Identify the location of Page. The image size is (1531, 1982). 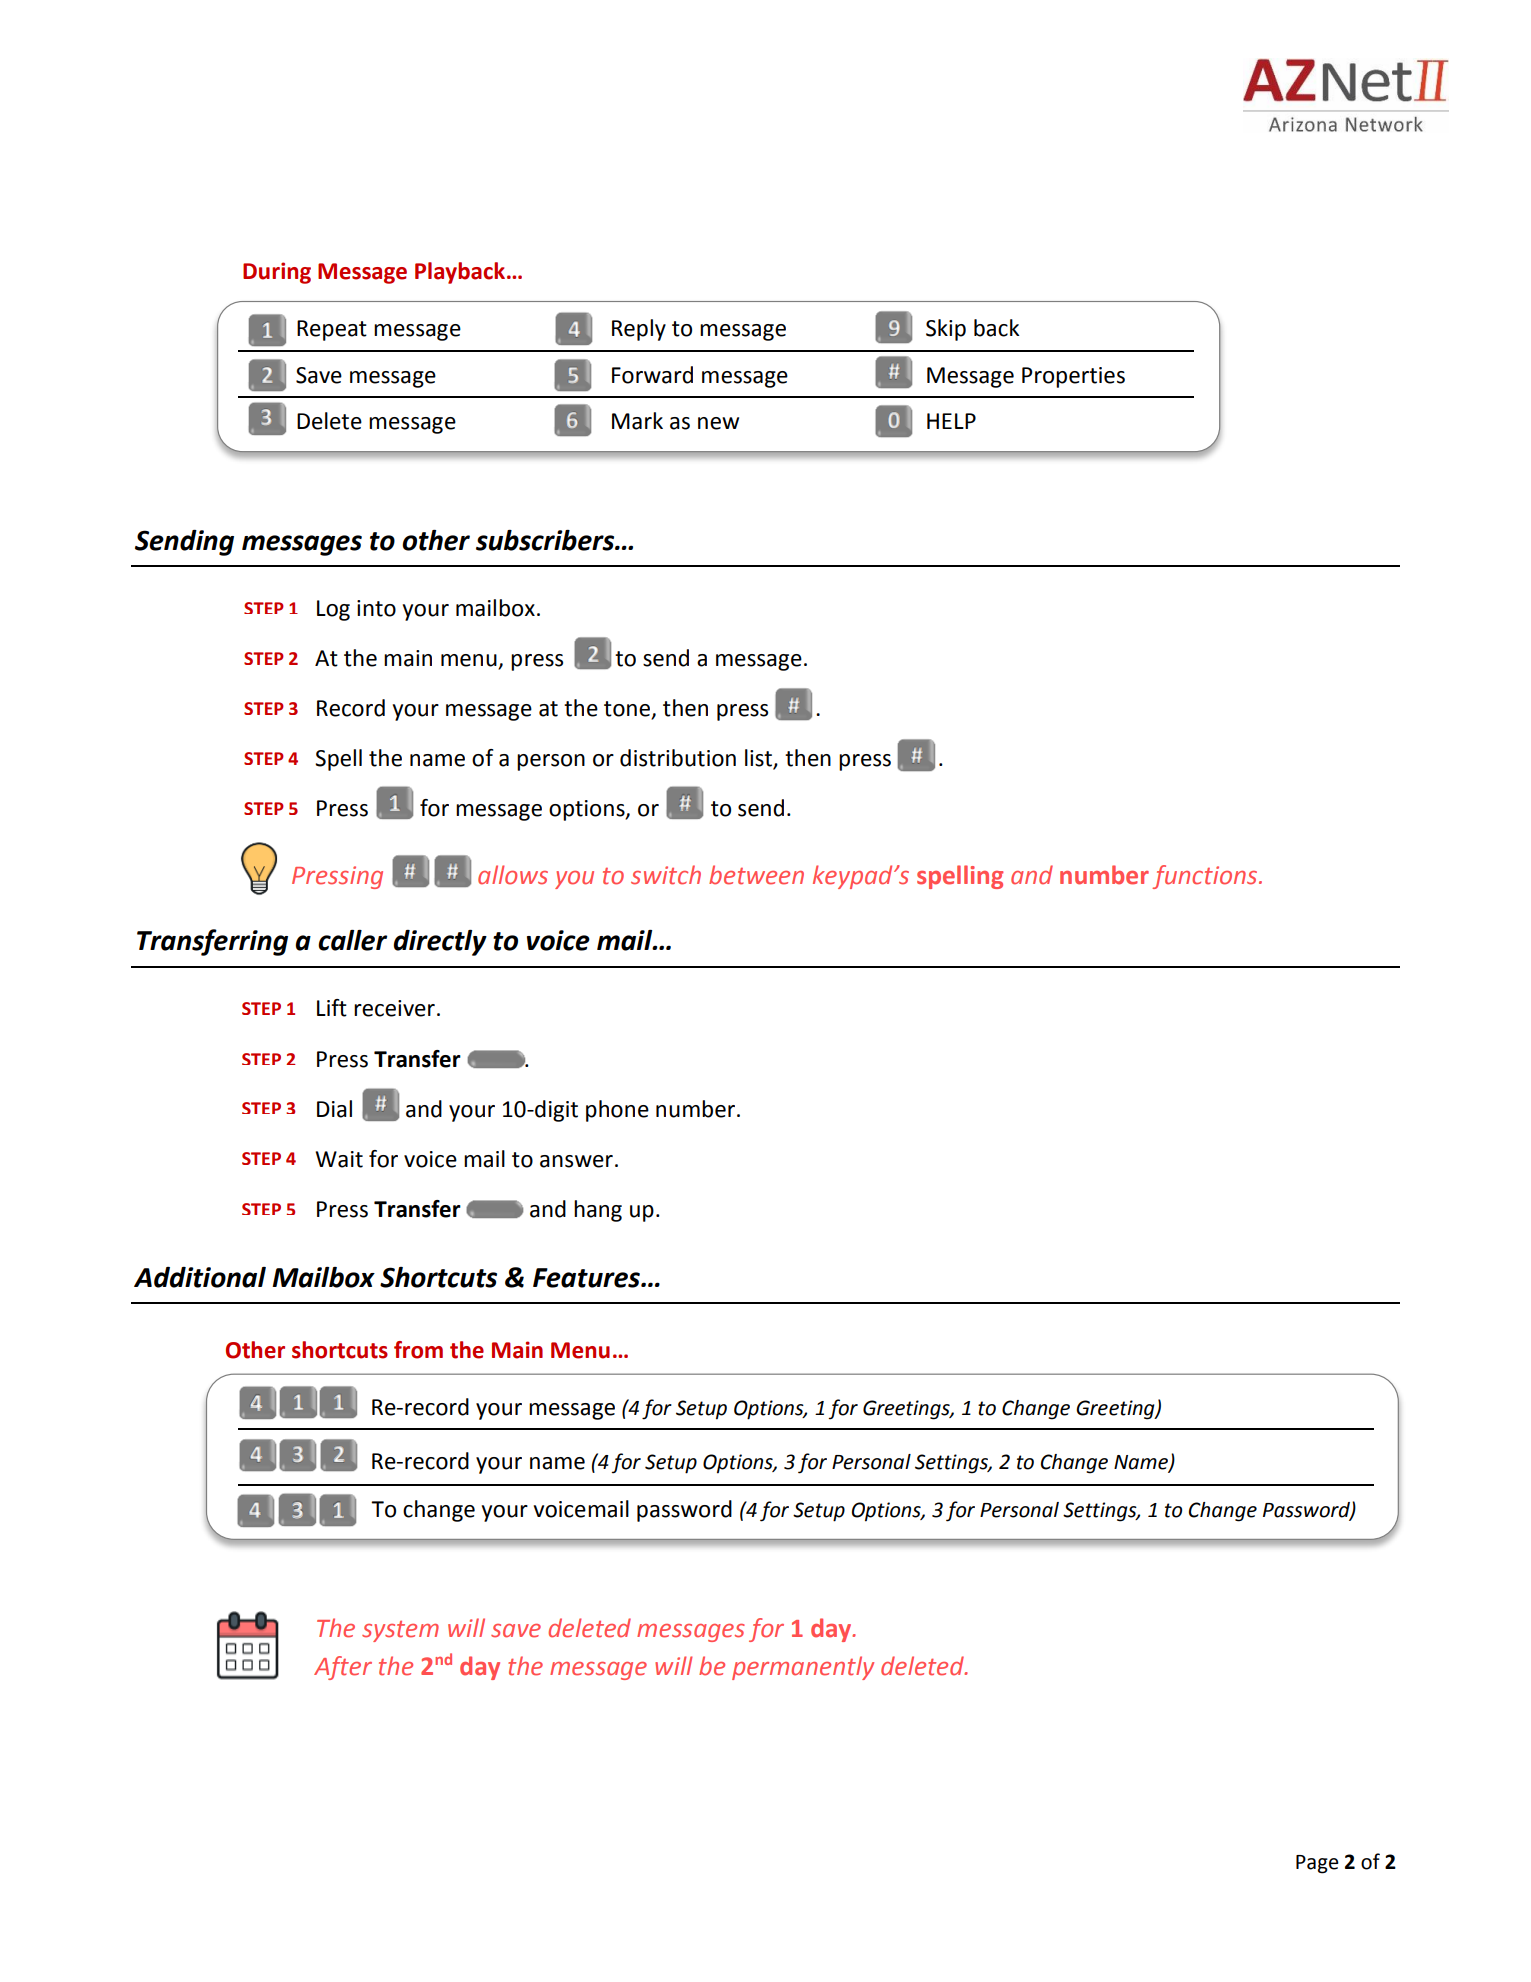
(1317, 1864).
